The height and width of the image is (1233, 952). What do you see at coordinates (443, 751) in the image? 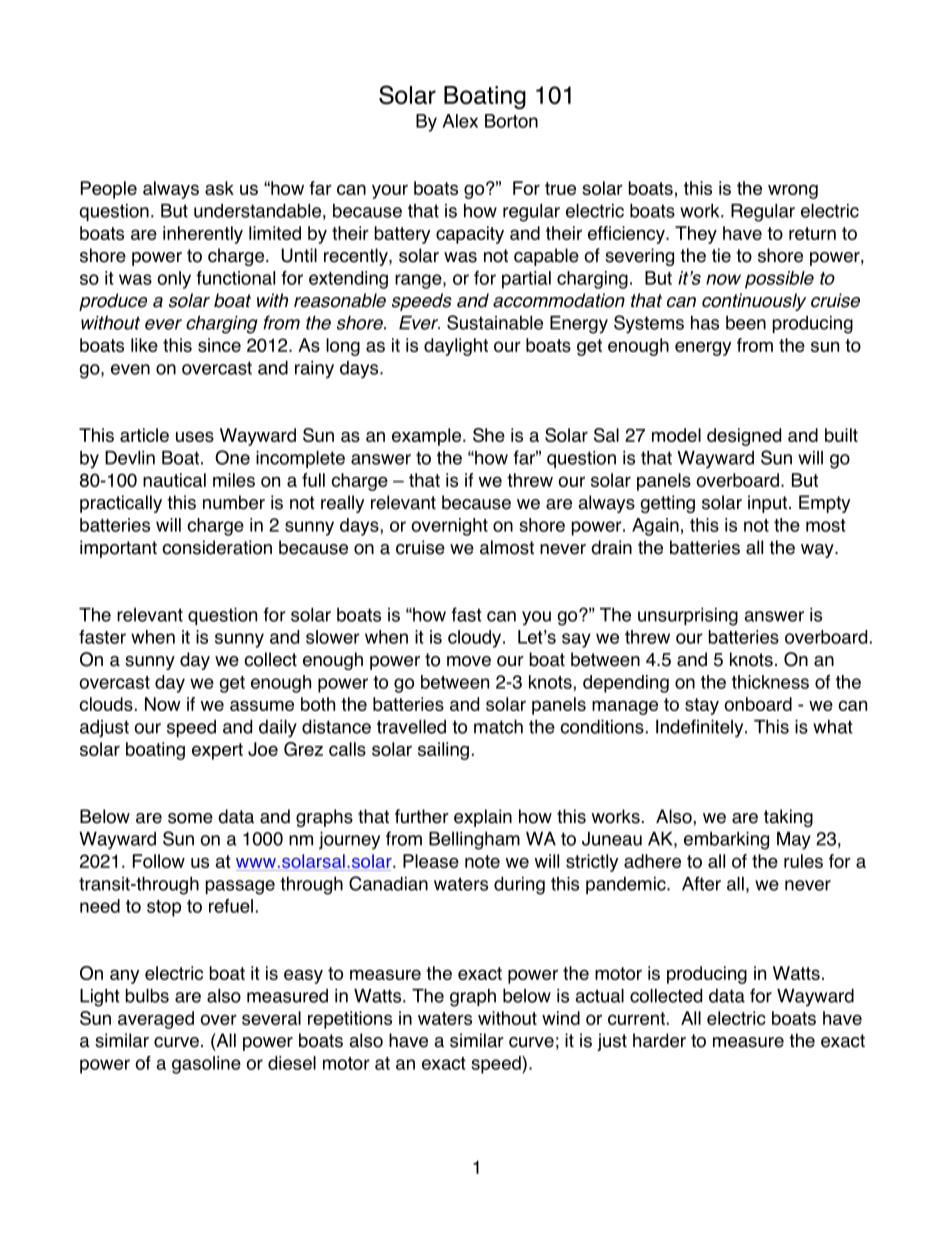
I see `sailing` at bounding box center [443, 751].
